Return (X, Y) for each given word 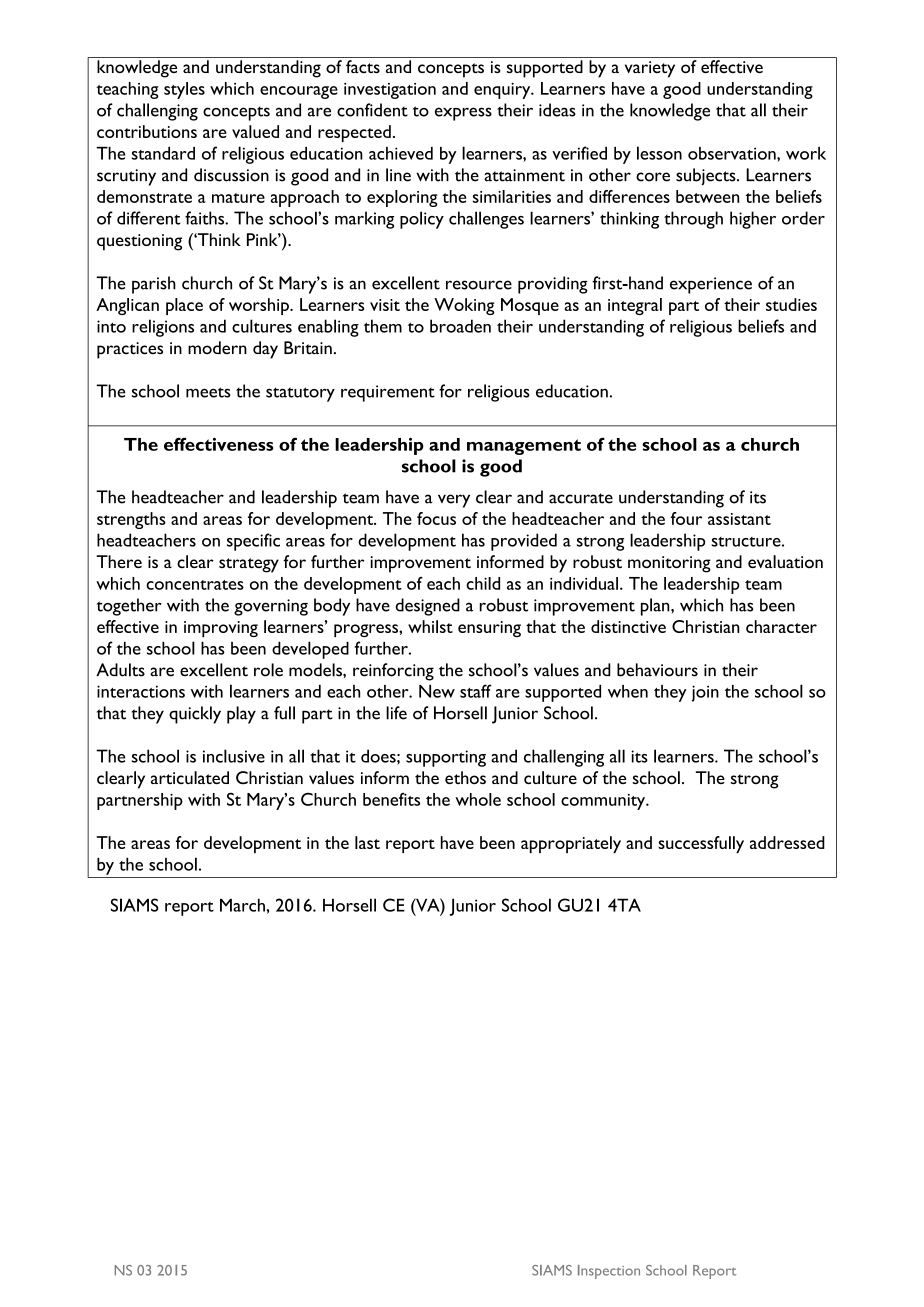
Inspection (609, 1272)
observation (733, 153)
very (454, 501)
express (463, 114)
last (367, 842)
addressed (787, 842)
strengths (131, 520)
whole (478, 799)
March (242, 905)
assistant (739, 519)
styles (184, 90)
